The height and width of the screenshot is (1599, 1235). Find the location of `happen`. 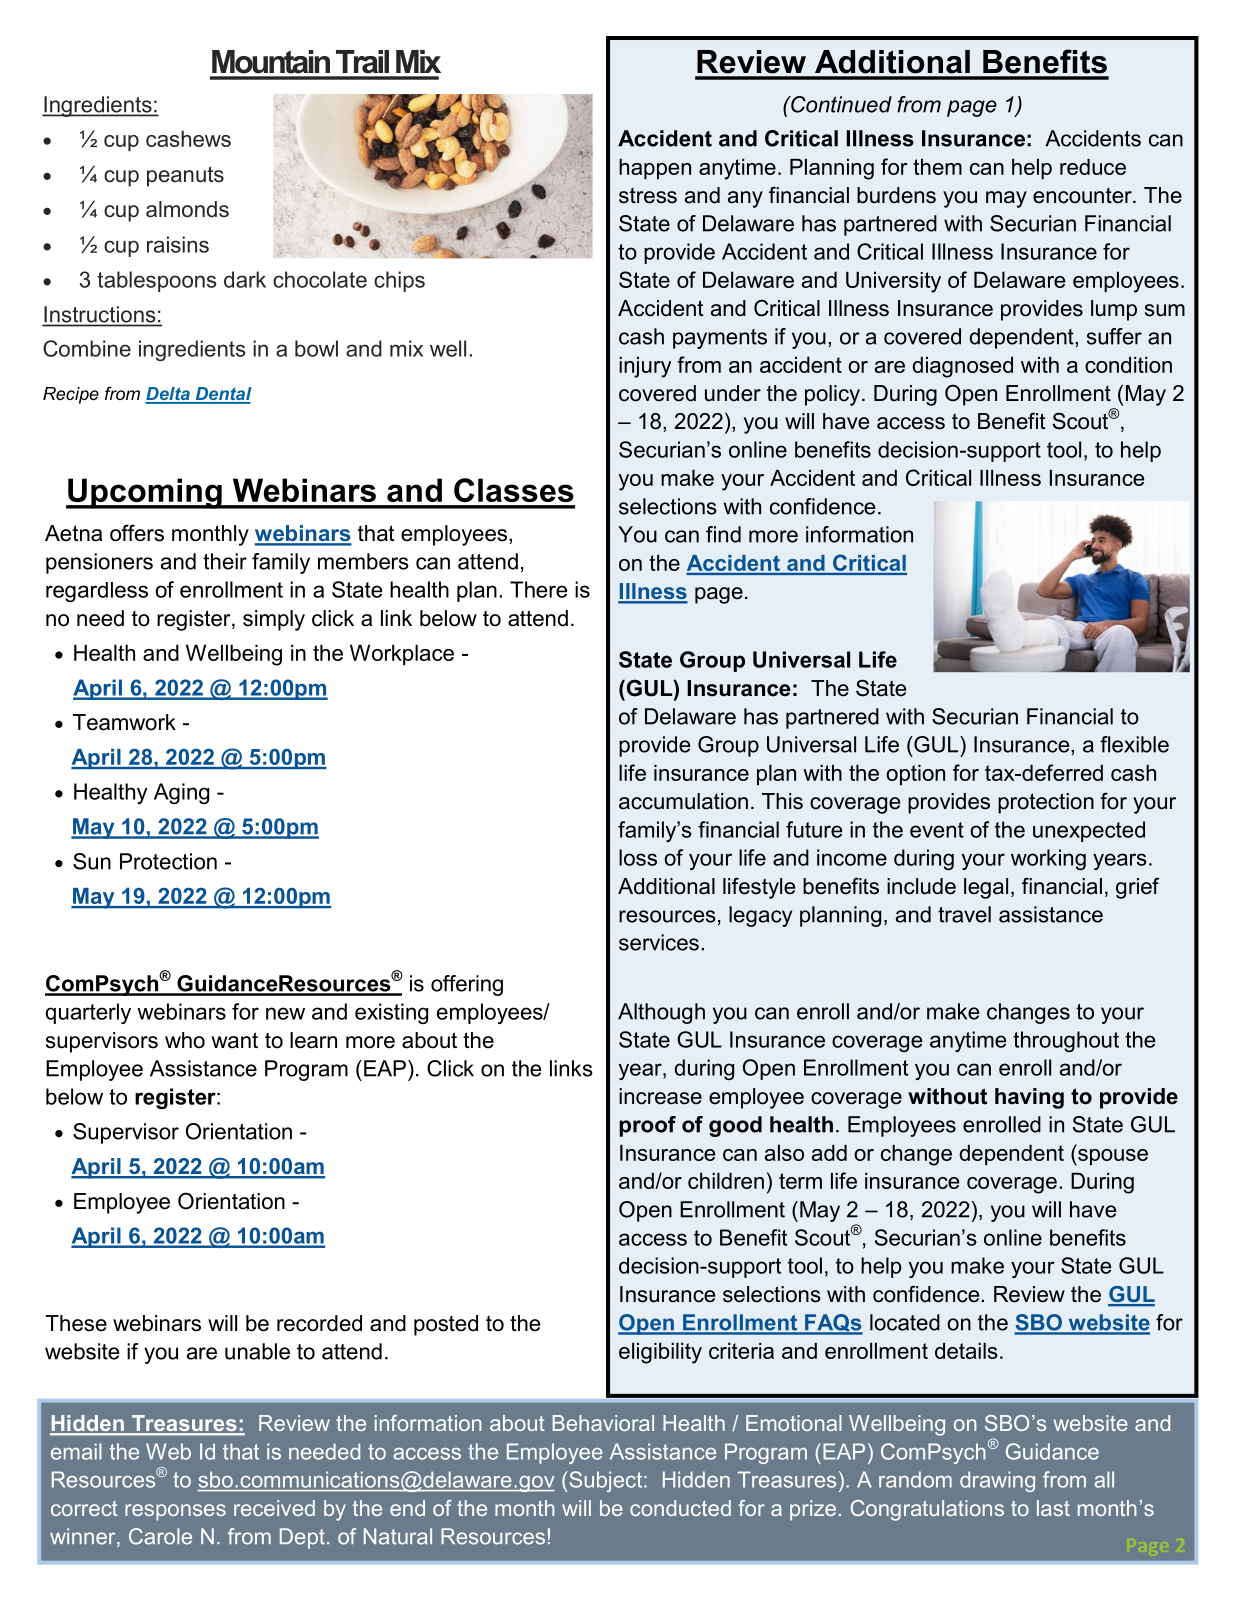

happen is located at coordinates (655, 168).
